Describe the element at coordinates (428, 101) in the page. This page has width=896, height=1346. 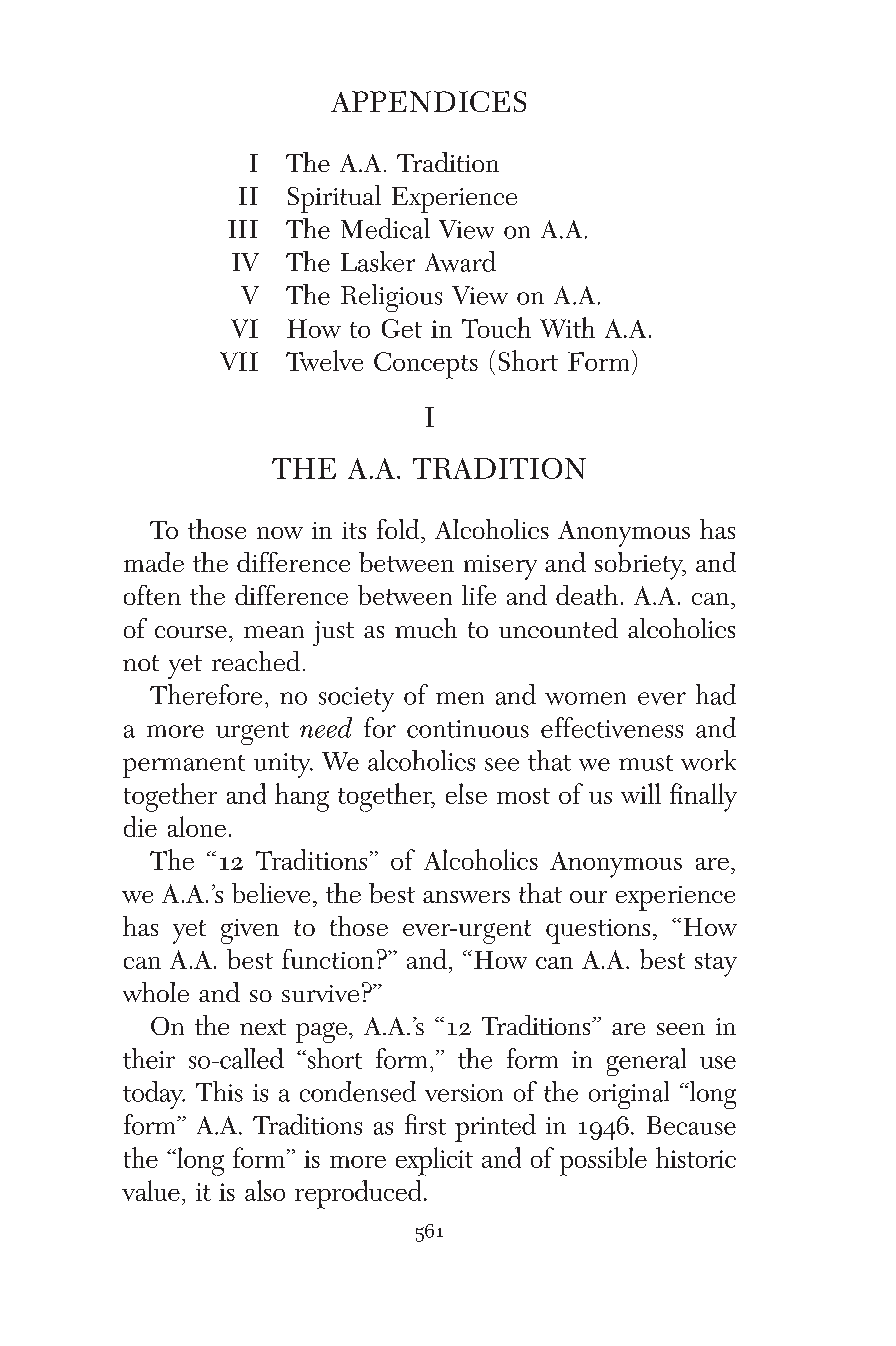
I see `APPENDICES` at that location.
